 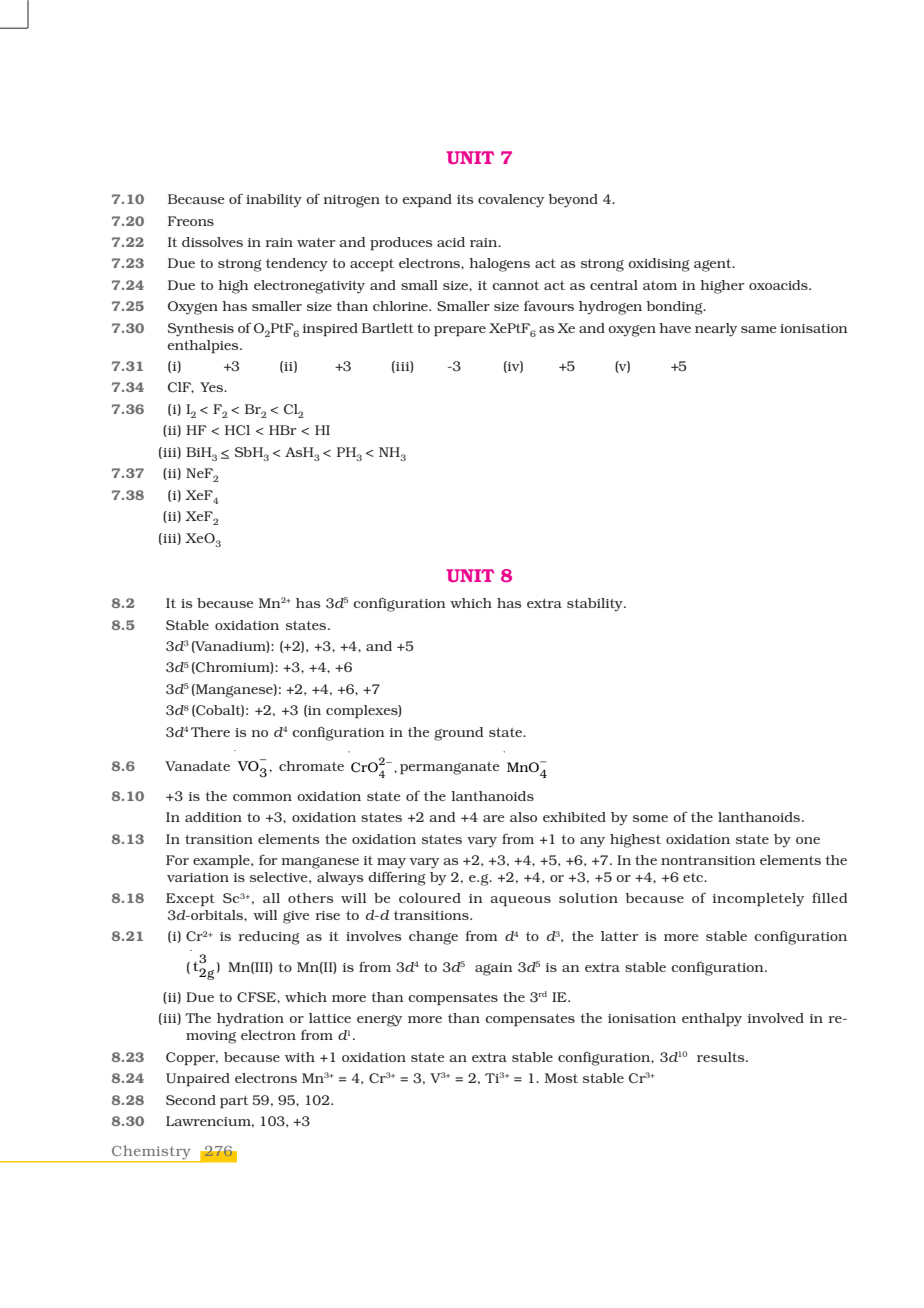 What do you see at coordinates (596, 604) in the screenshot?
I see `stability` at bounding box center [596, 604].
